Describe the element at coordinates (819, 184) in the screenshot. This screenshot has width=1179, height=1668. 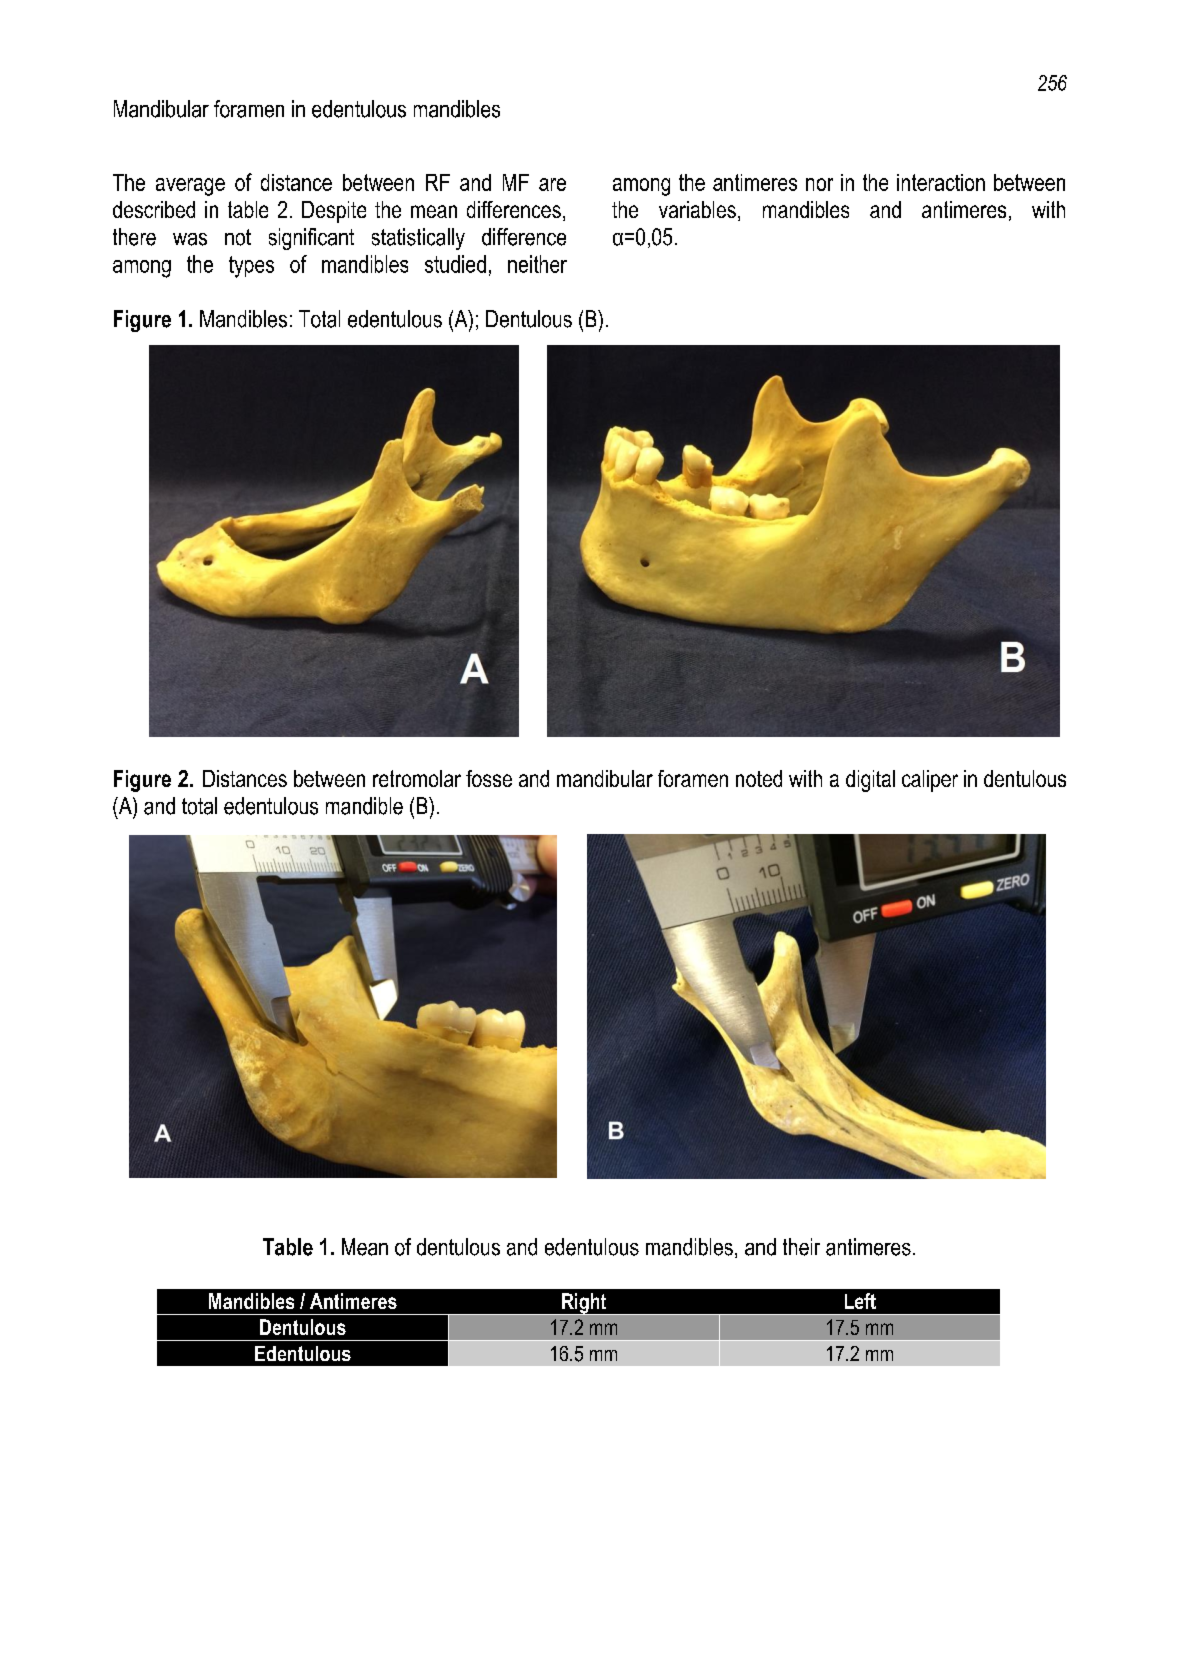
I see `nor` at that location.
